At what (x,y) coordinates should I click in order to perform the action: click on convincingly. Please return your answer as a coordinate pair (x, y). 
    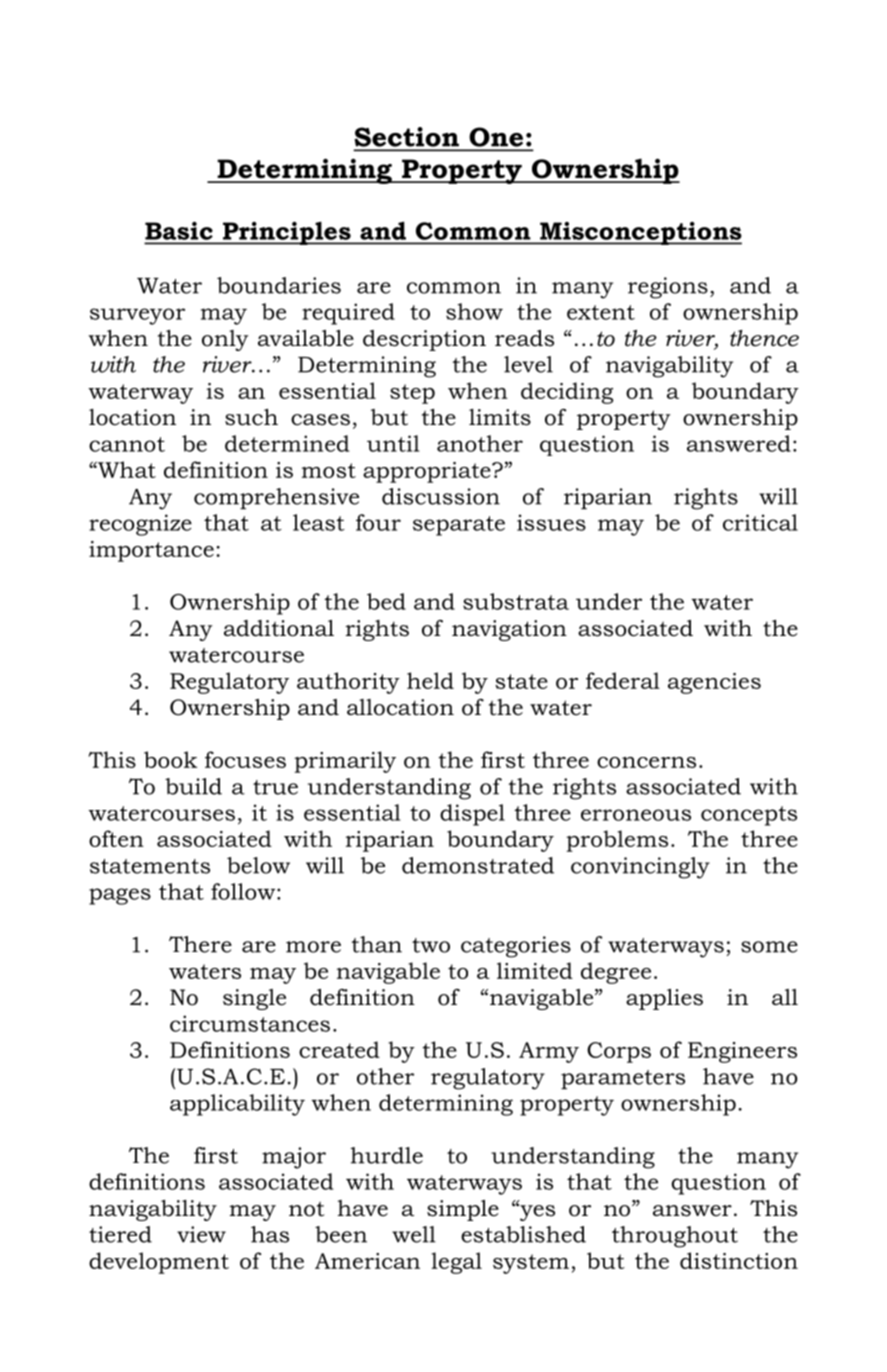
    Looking at the image, I should click on (640, 868).
